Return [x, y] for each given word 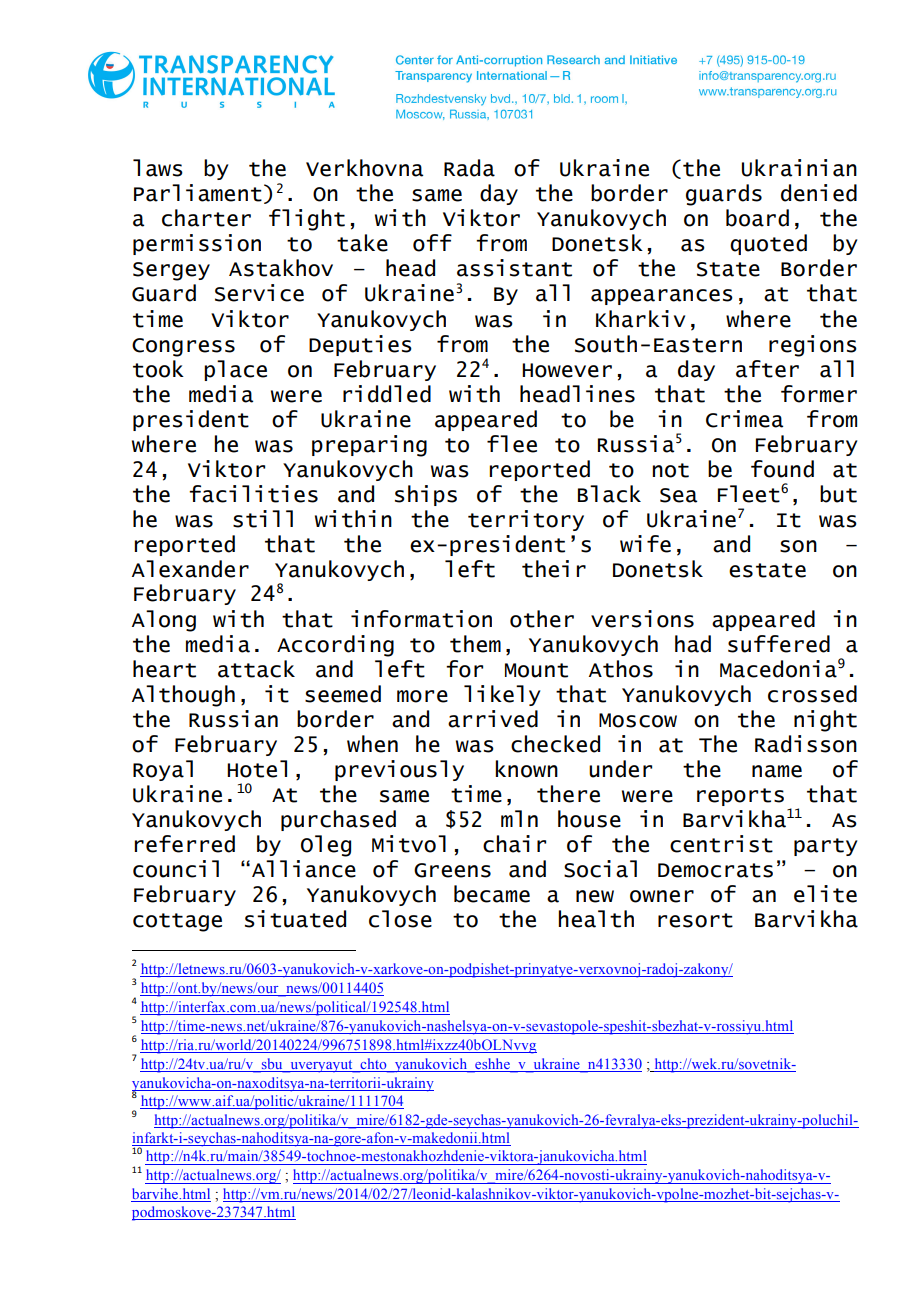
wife [645, 544]
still [263, 519]
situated [295, 919]
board [757, 218]
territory [526, 520]
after [767, 369]
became [492, 894]
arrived [493, 719]
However [567, 370]
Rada [469, 168]
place [235, 370]
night [825, 721]
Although [183, 696]
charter [206, 218]
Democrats [715, 870]
